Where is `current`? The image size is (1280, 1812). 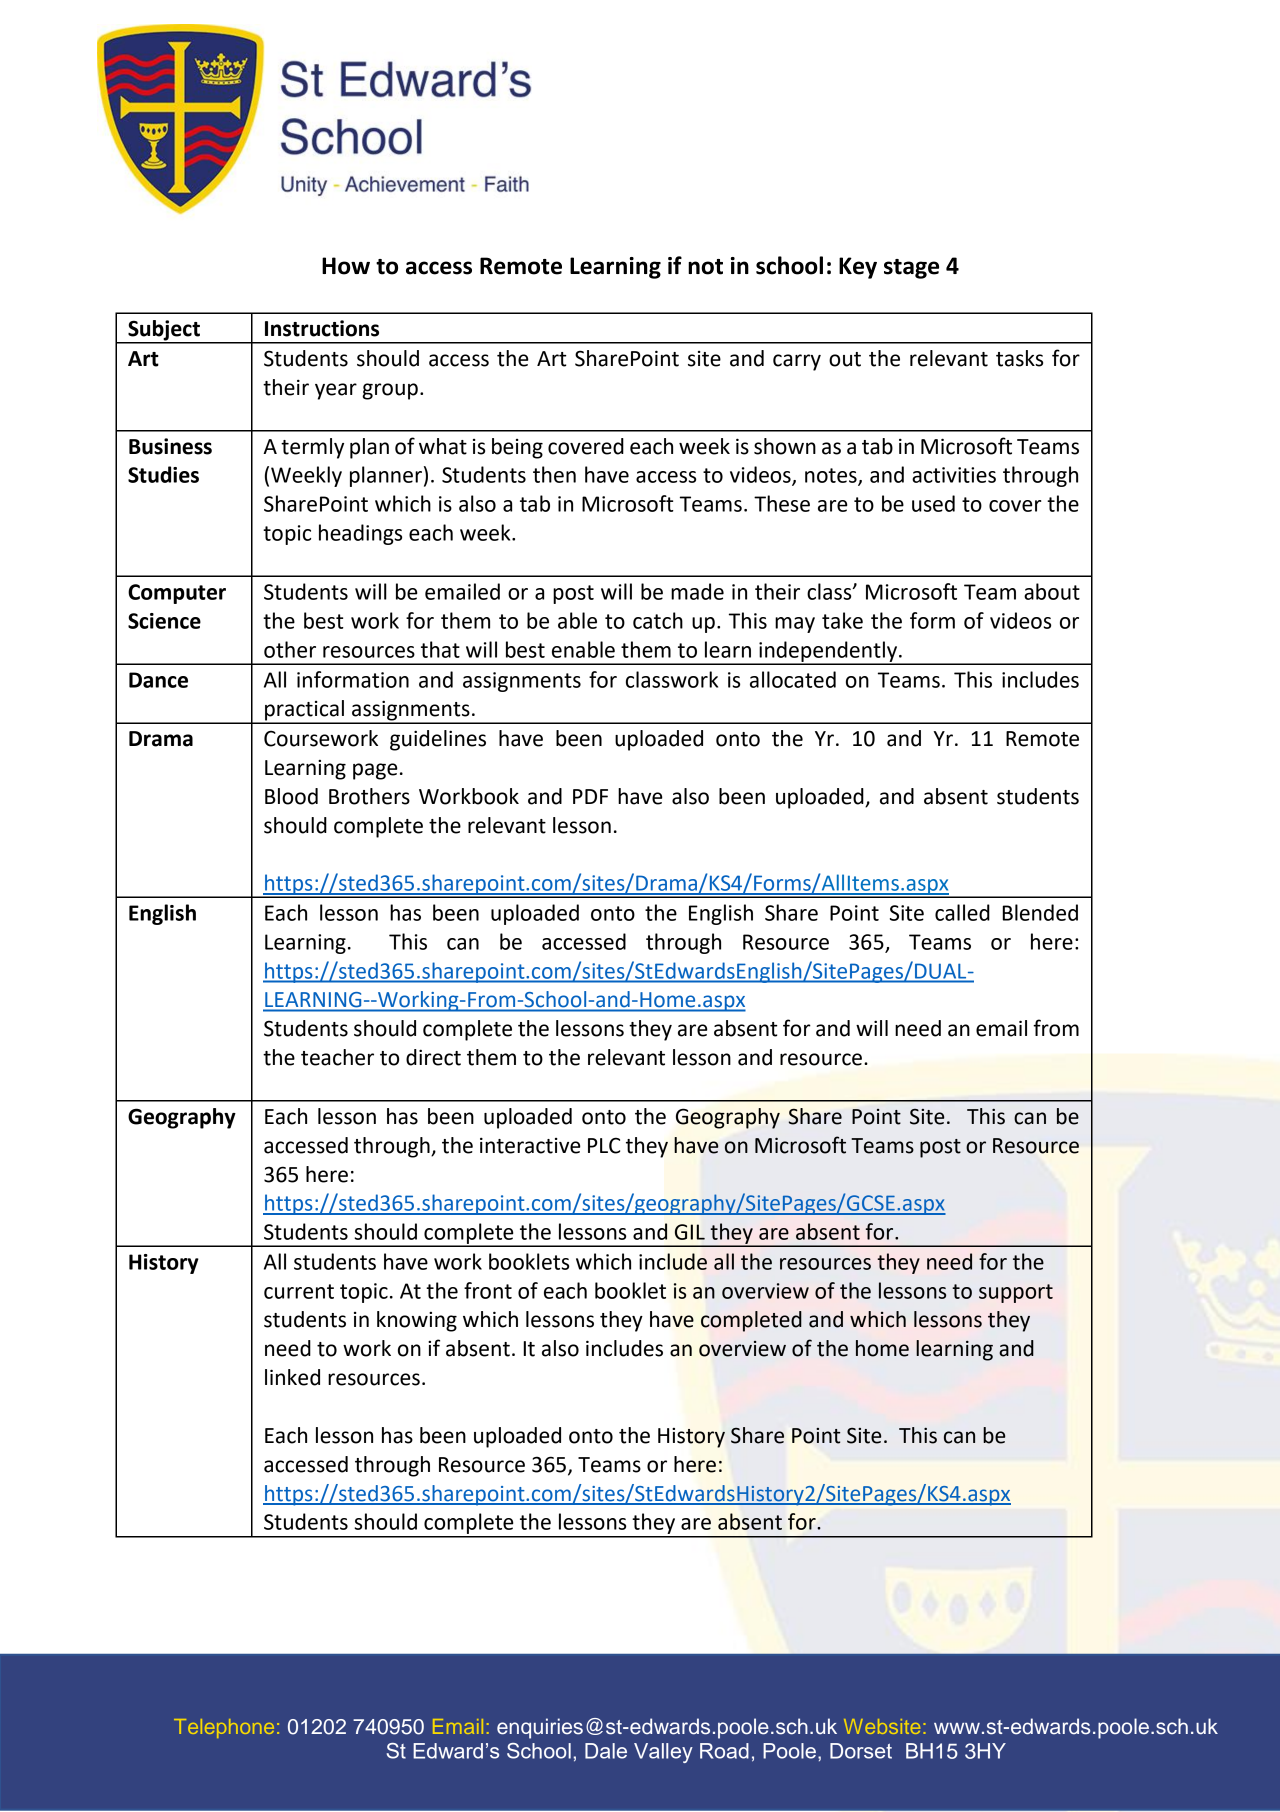 current is located at coordinates (299, 1291).
